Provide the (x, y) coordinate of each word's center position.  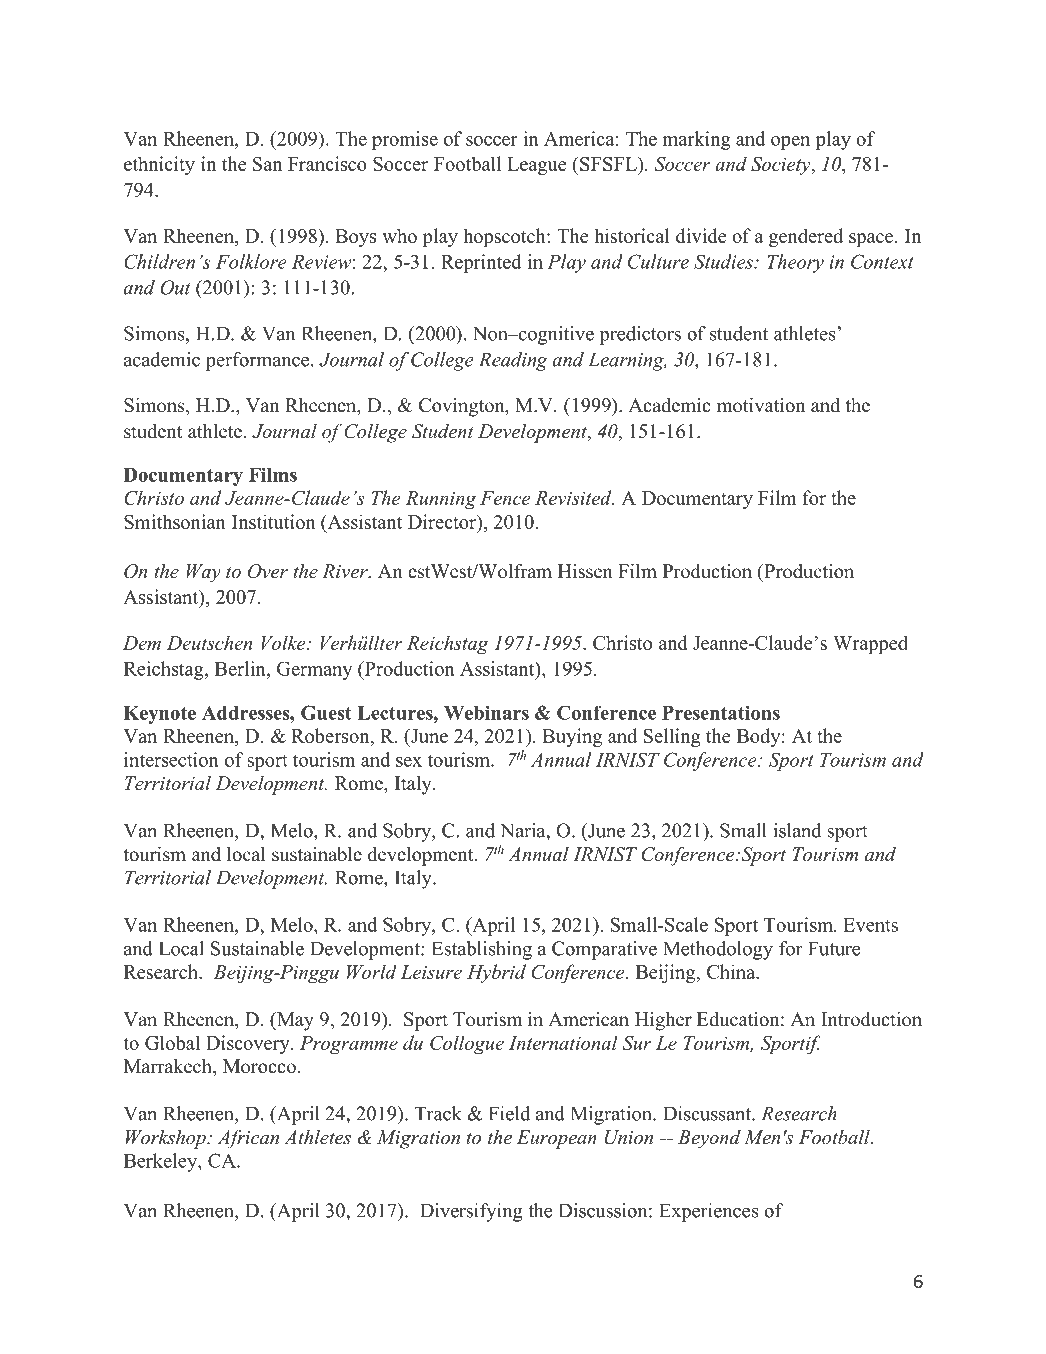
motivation (761, 405)
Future (834, 948)
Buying (572, 737)
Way (203, 573)
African (248, 1139)
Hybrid (496, 973)
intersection (171, 759)
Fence (505, 498)
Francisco (327, 163)
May (294, 1021)
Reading (513, 361)
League (537, 166)
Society (782, 166)
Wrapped (870, 644)
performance (259, 361)
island (798, 830)
